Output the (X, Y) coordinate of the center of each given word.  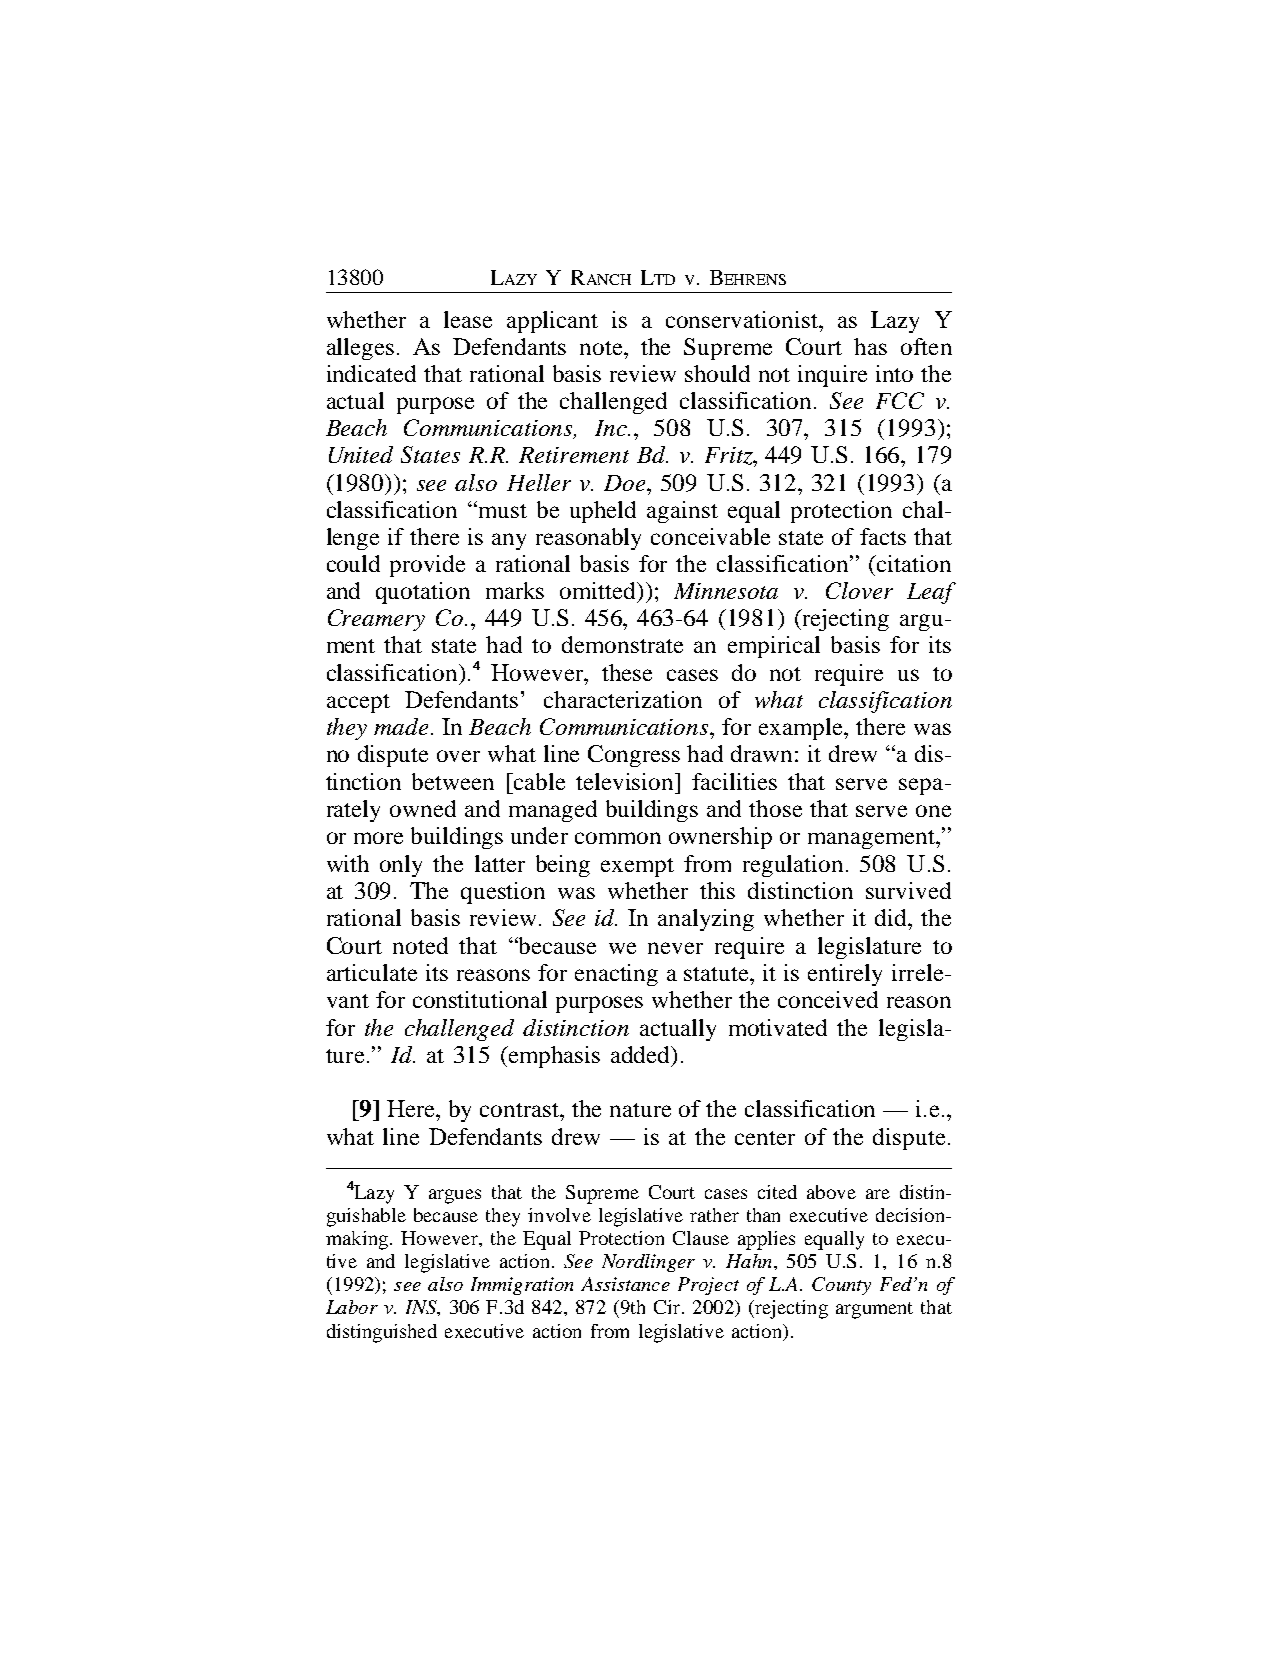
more (378, 838)
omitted (599, 592)
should (717, 373)
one (933, 811)
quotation (423, 593)
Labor (352, 1307)
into (894, 373)
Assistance (625, 1284)
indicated (371, 373)
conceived (828, 999)
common (618, 838)
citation (913, 563)
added (641, 1054)
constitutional (480, 999)
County (841, 1286)
